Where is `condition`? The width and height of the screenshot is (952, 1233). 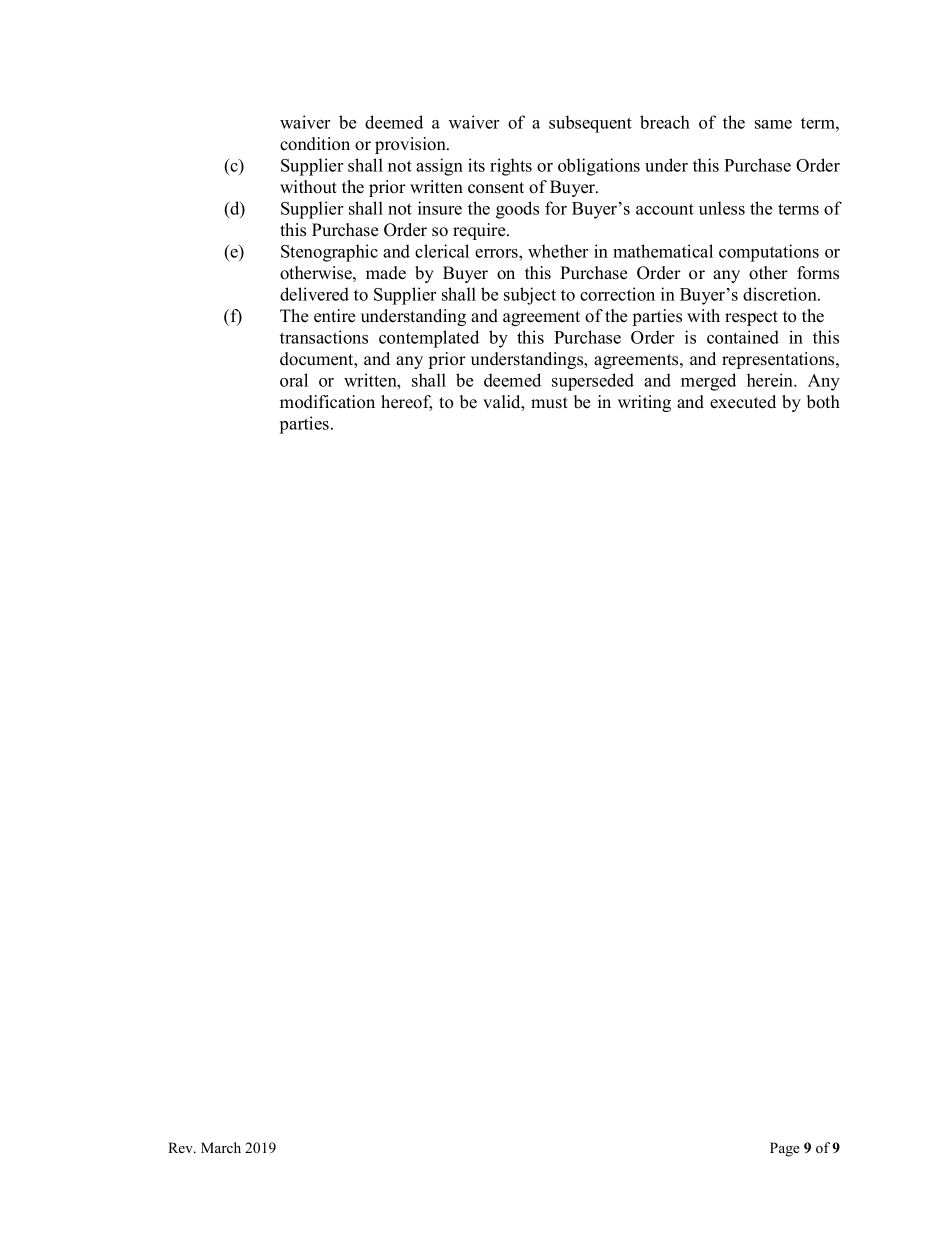 condition is located at coordinates (315, 144).
